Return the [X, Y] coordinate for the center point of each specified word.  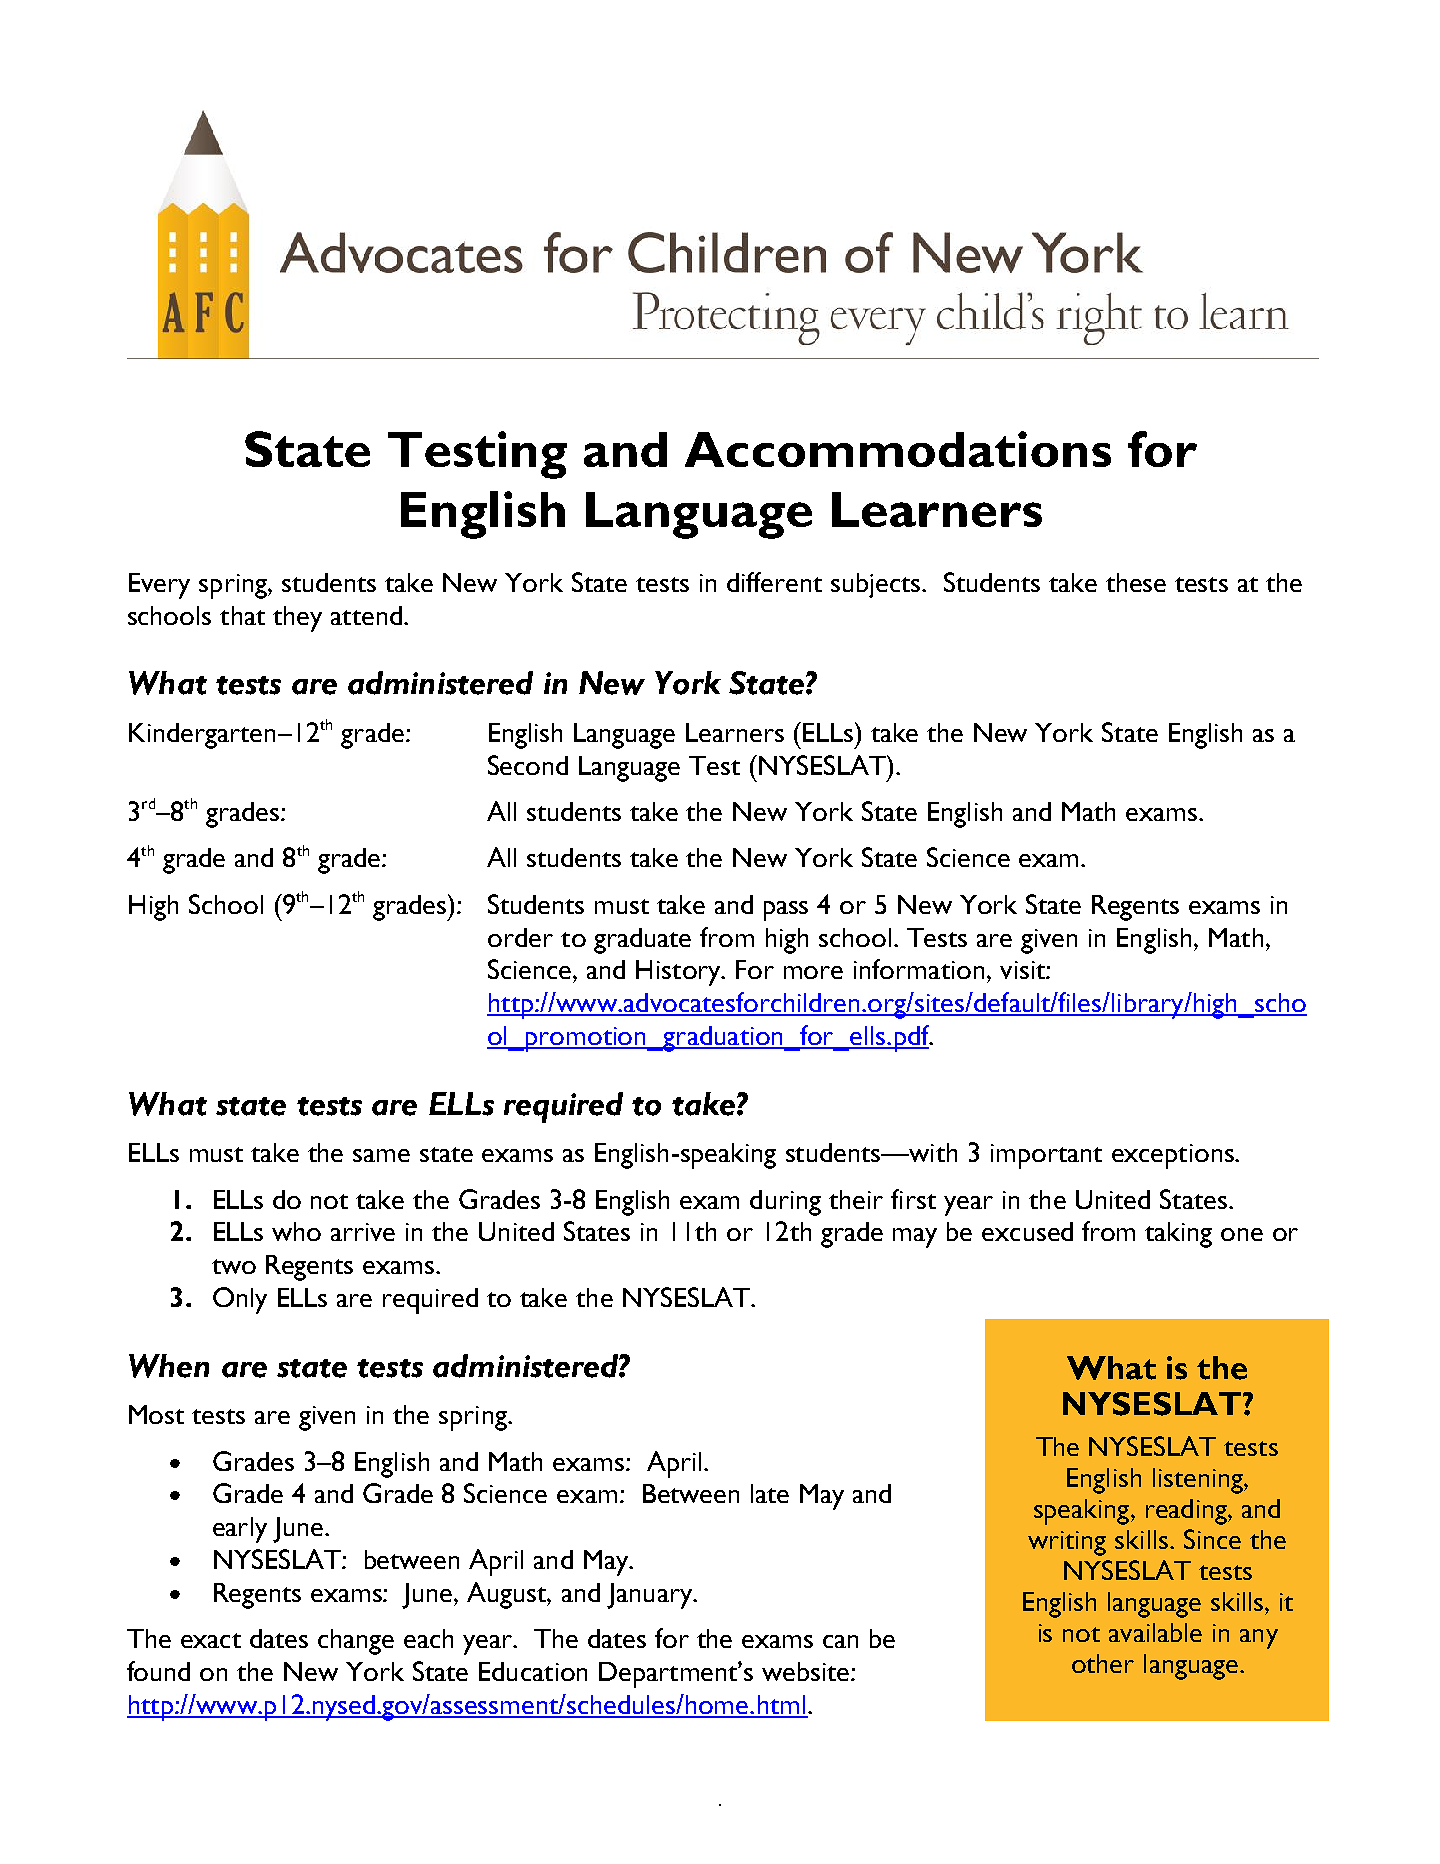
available [1155, 1632]
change [356, 1642]
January [650, 1596]
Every [159, 586]
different [774, 582]
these [1136, 582]
